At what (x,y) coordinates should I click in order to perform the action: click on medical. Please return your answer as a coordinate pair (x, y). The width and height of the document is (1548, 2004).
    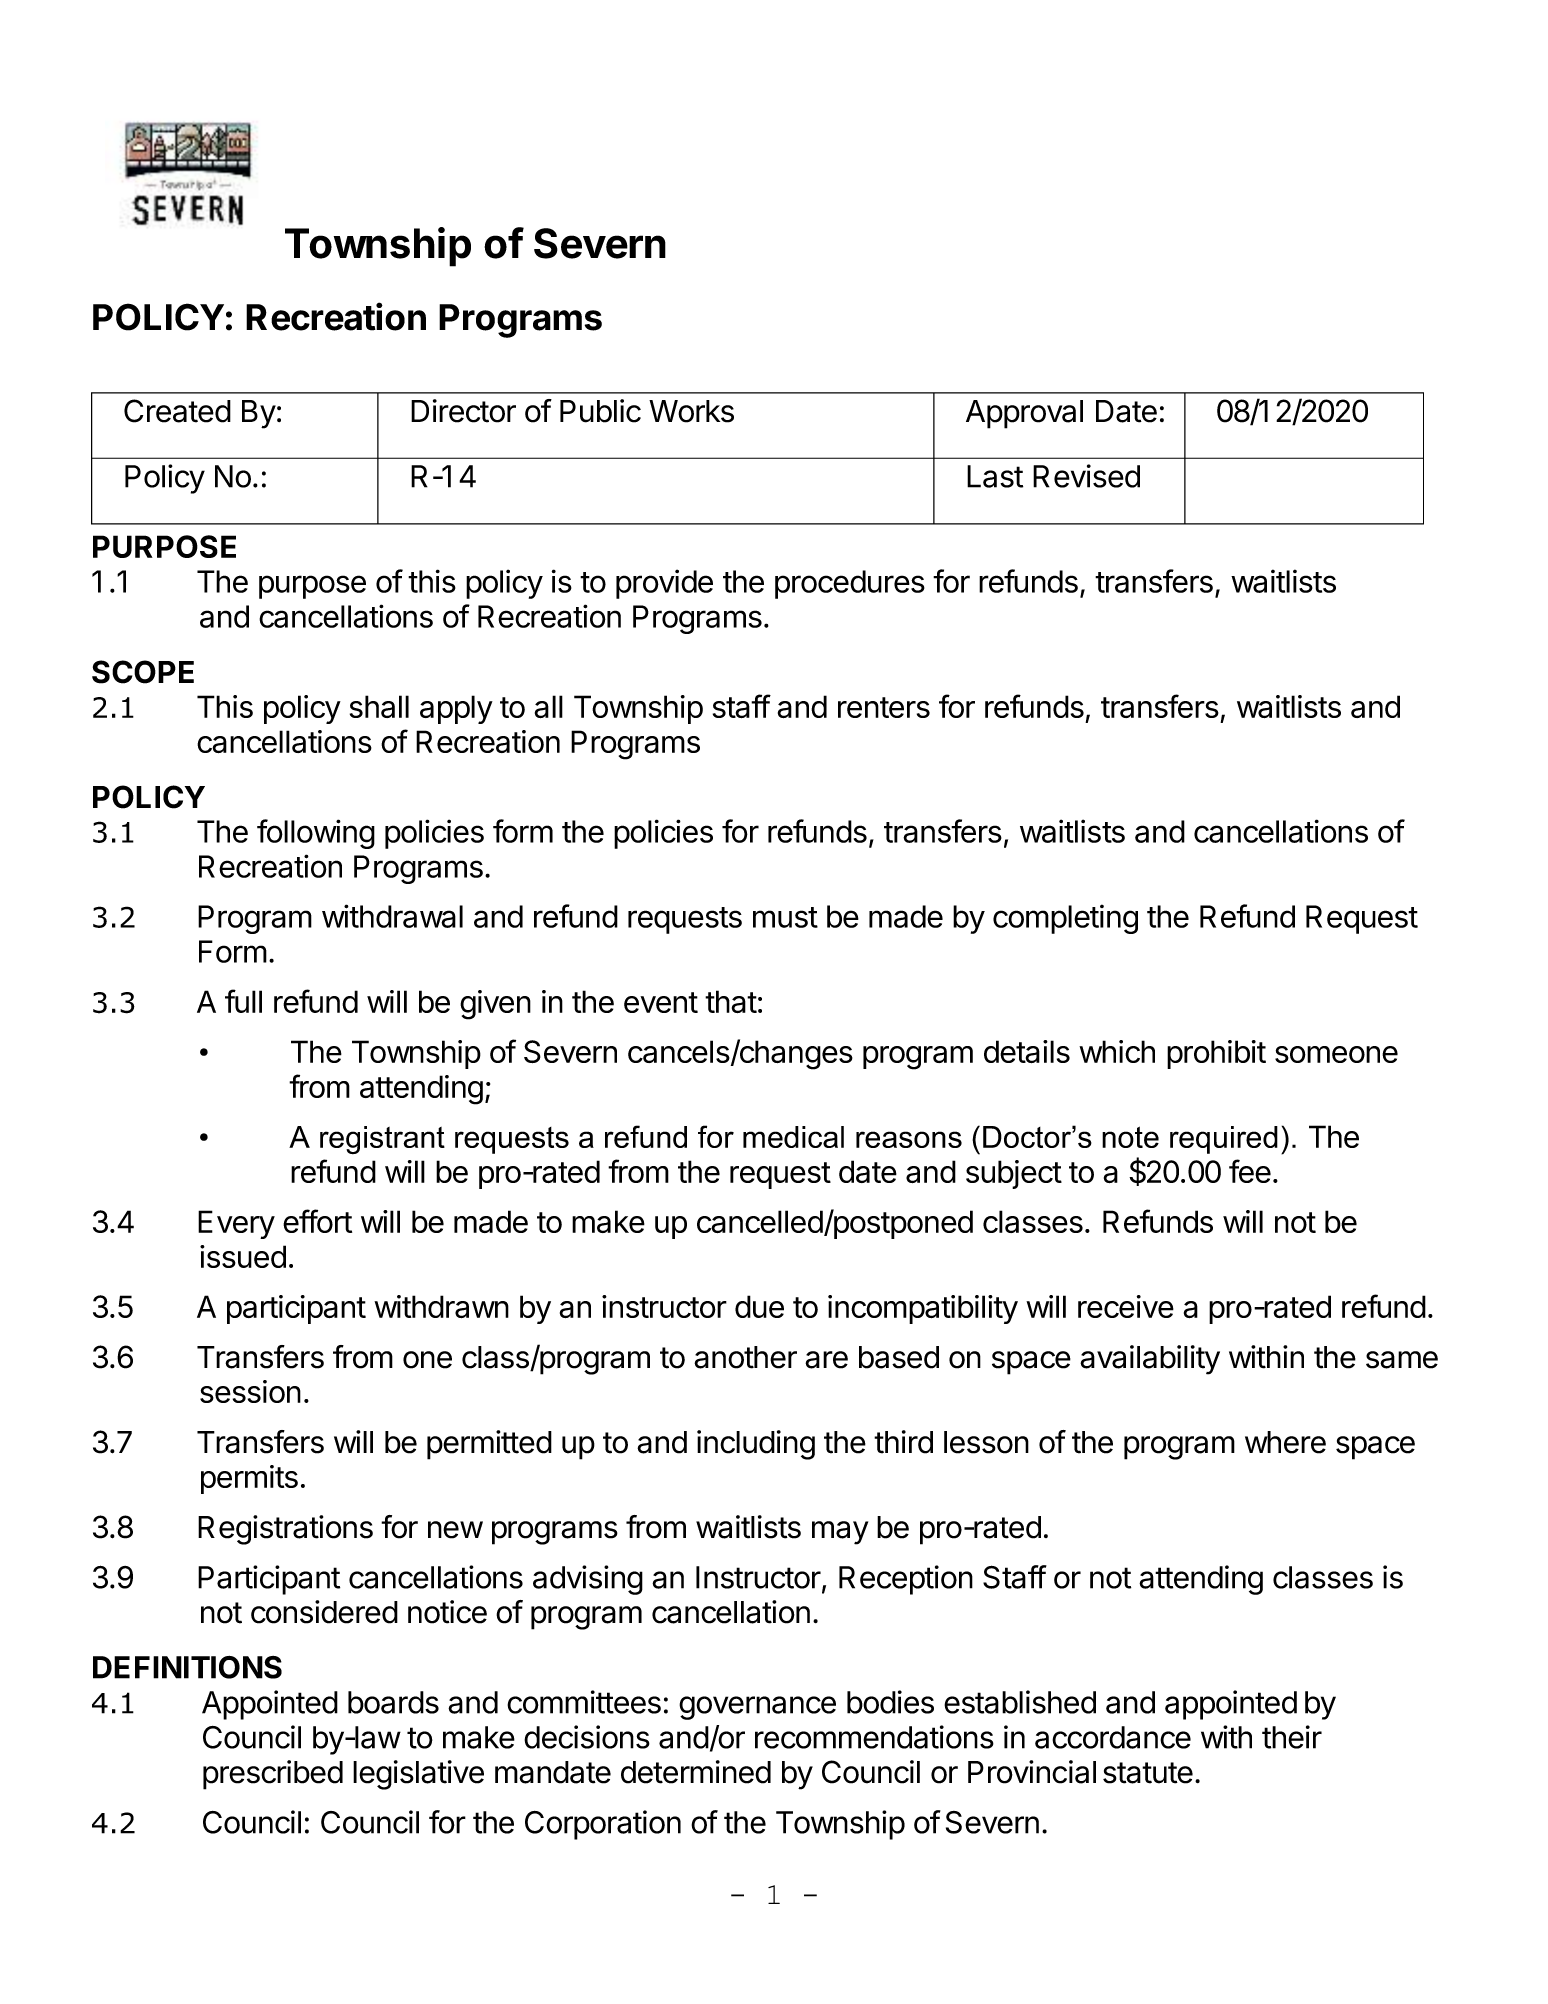
    Looking at the image, I should click on (793, 1137).
